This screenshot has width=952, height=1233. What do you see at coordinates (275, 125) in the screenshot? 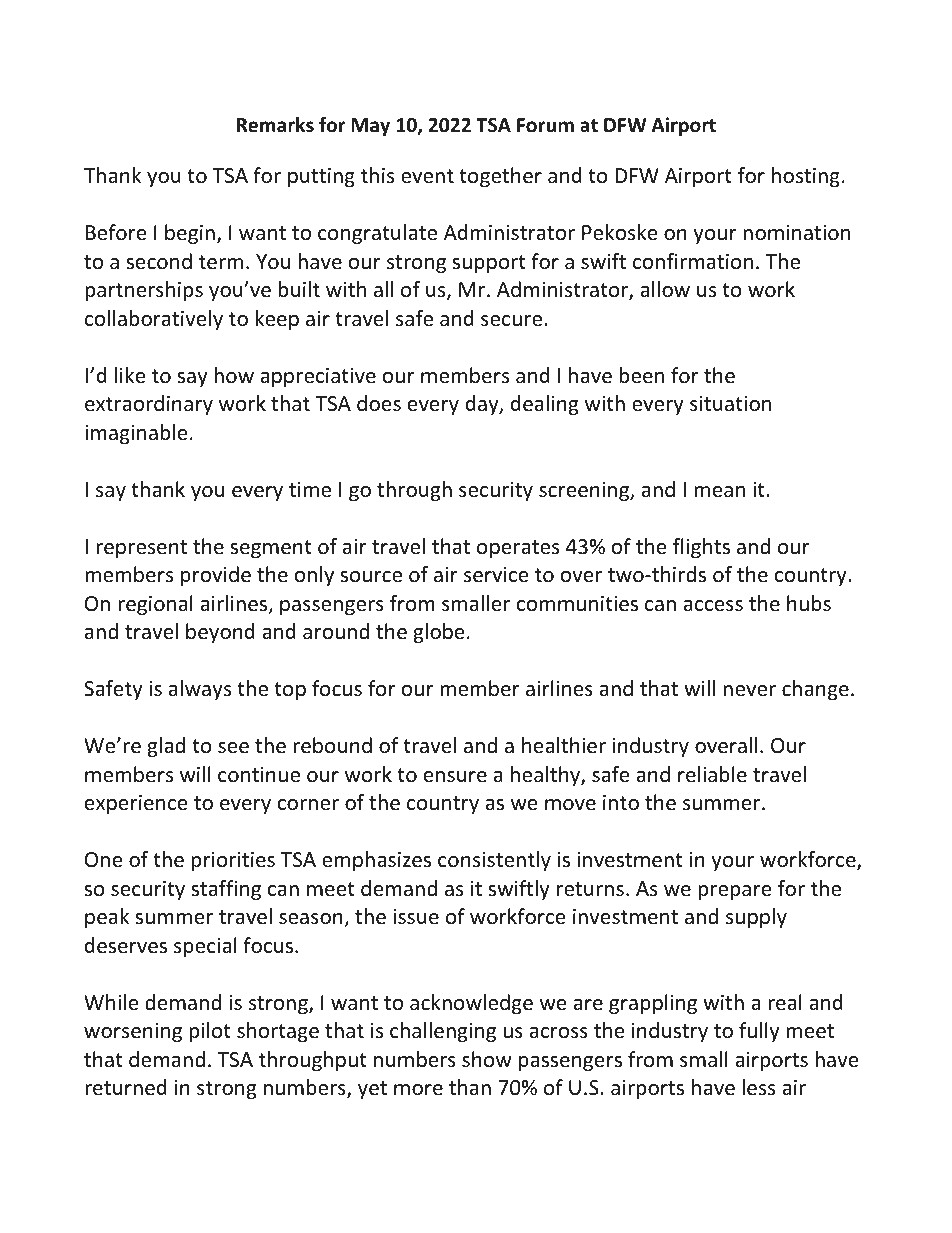
I see `Remarks` at bounding box center [275, 125].
